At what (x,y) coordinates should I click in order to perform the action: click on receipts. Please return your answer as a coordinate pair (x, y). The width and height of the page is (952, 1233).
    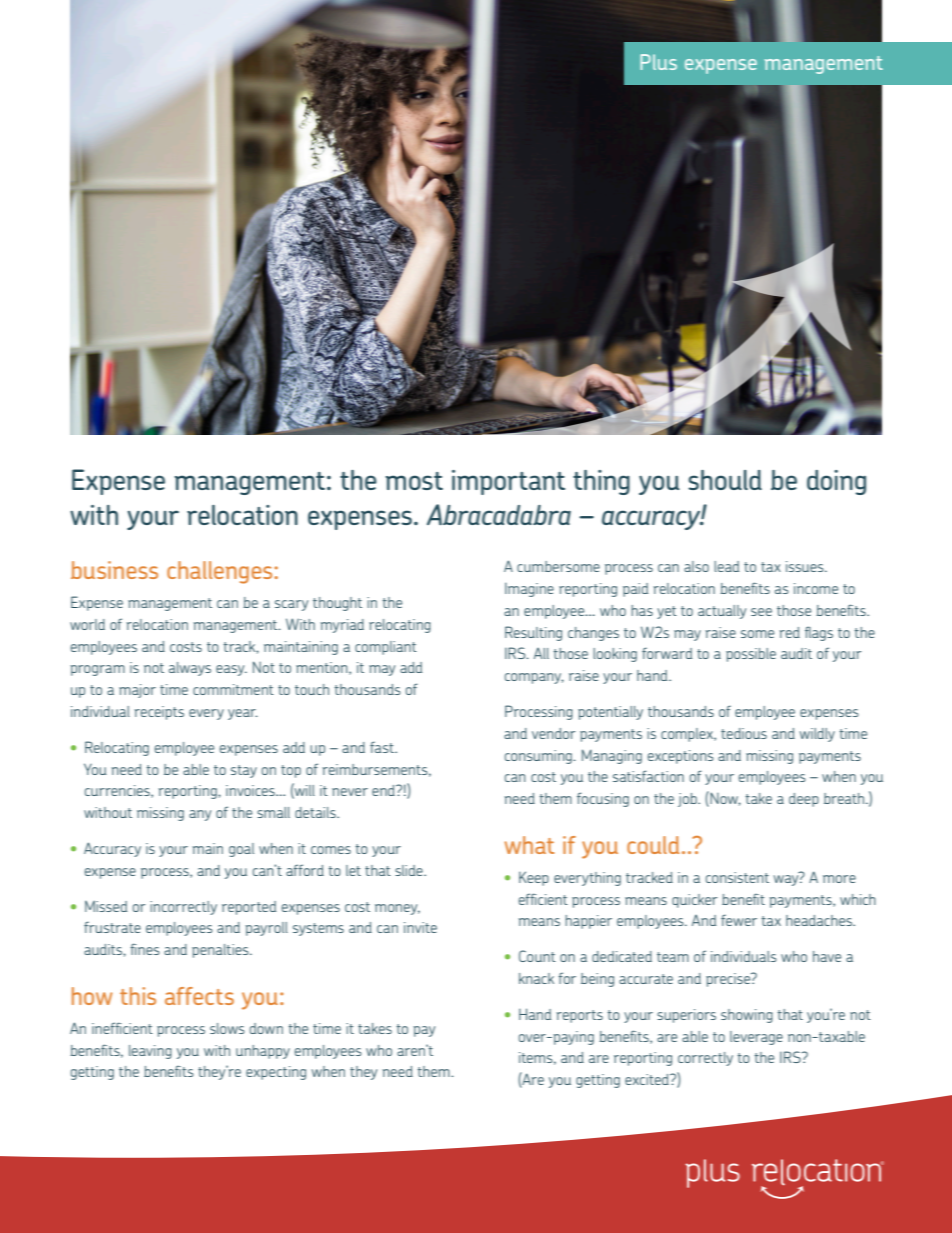
    Looking at the image, I should click on (159, 713).
